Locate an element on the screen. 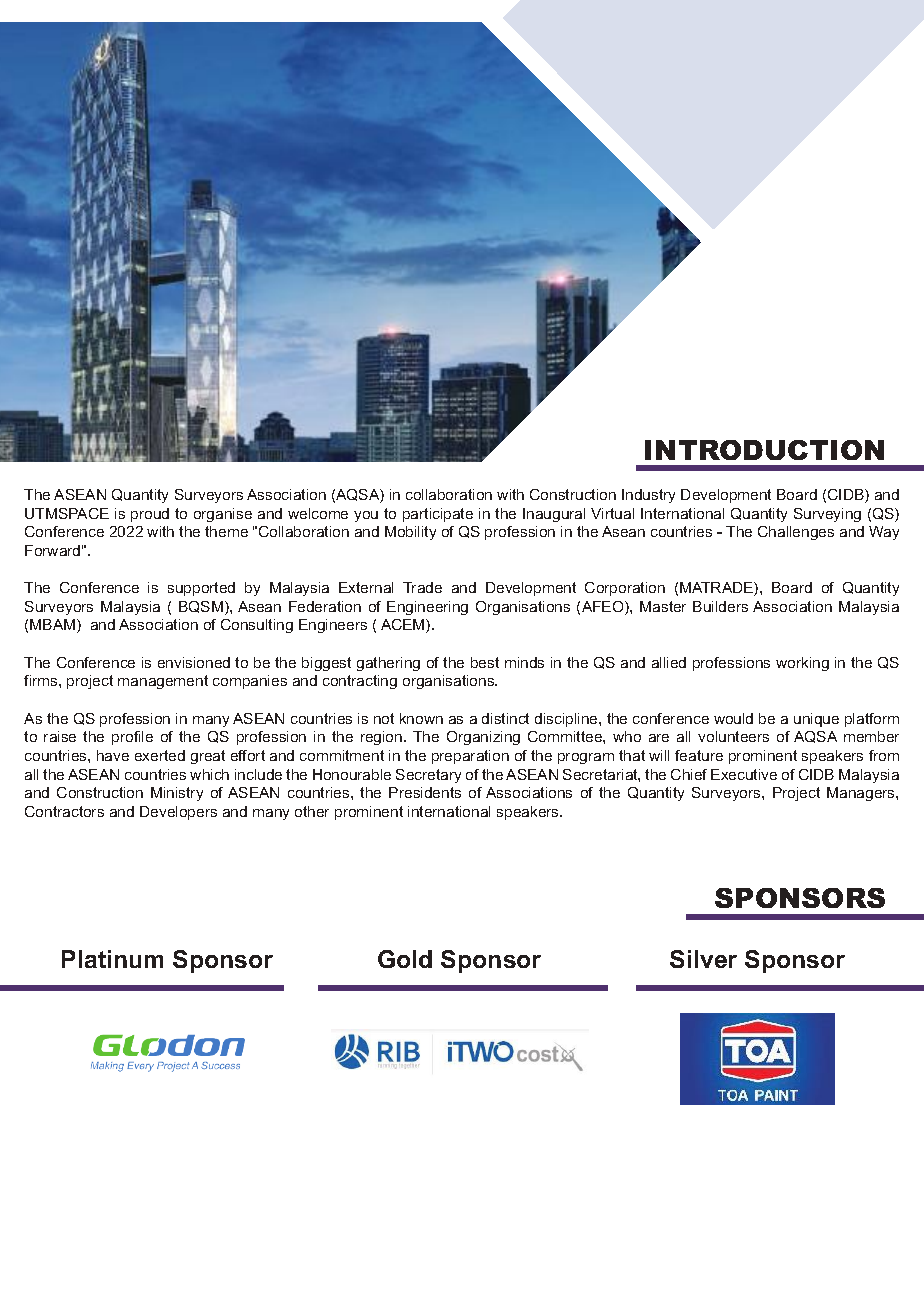 The width and height of the screenshot is (924, 1308). Builders is located at coordinates (720, 606).
